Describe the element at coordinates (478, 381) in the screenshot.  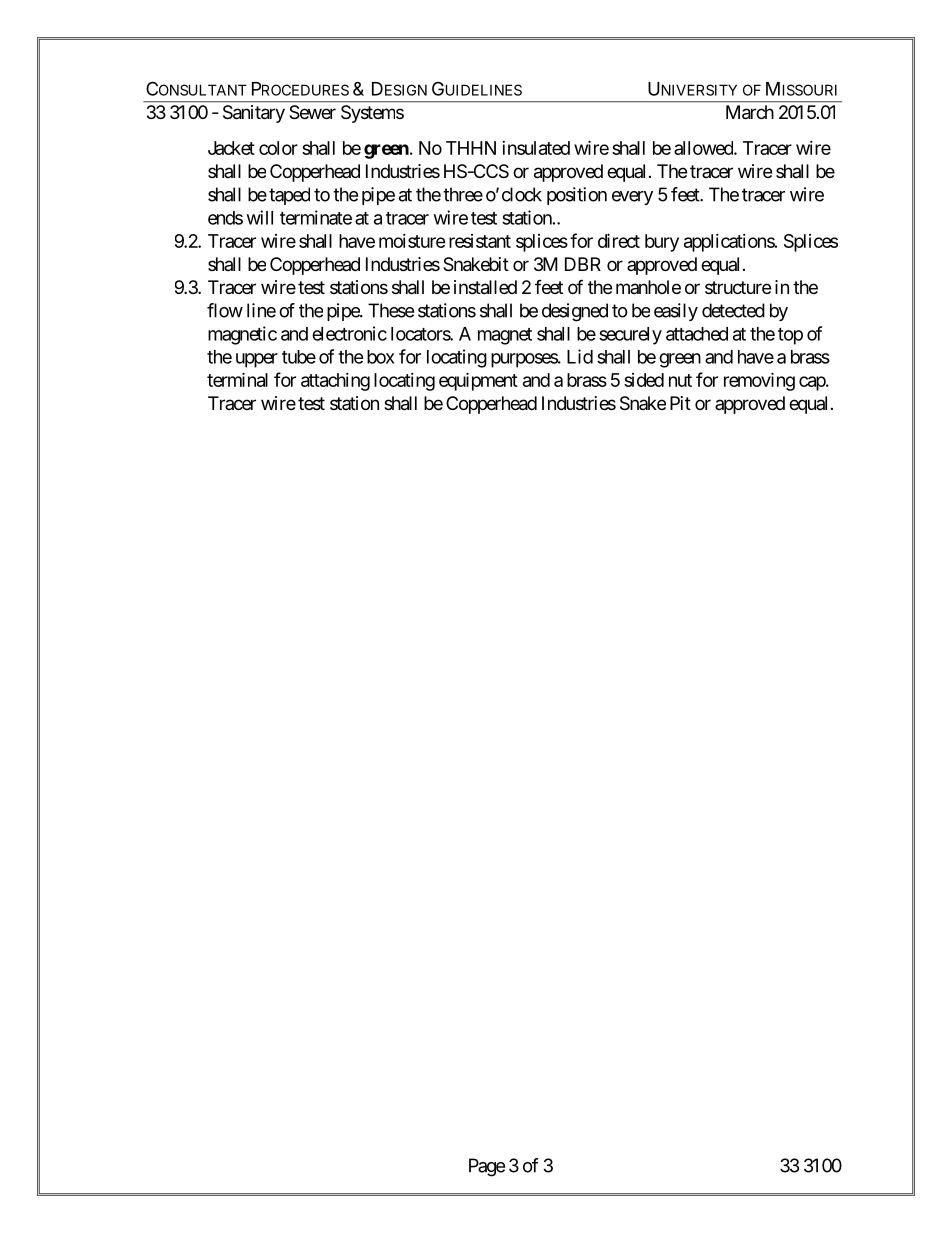
I see `equipment` at that location.
